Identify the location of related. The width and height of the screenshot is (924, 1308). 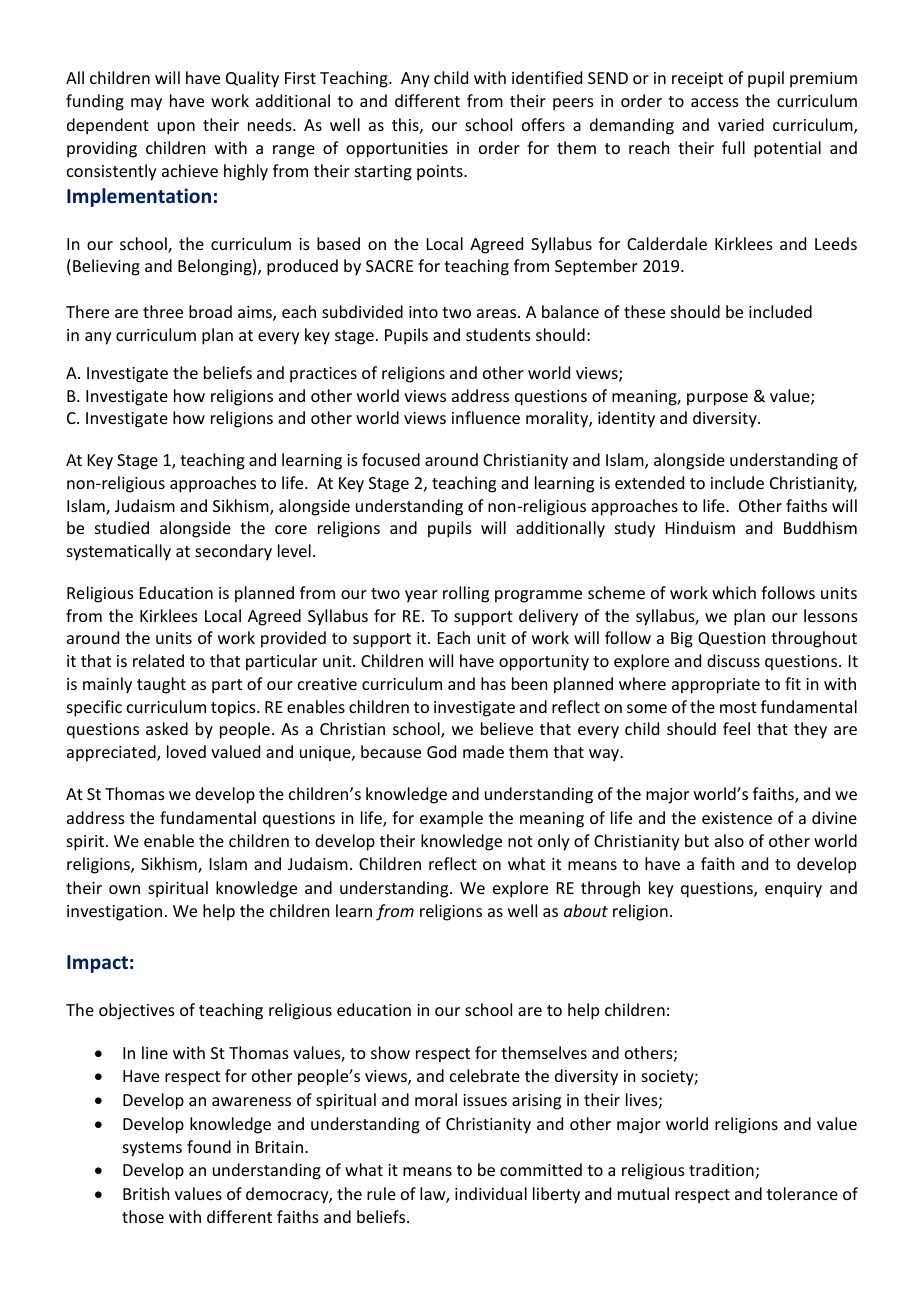
(158, 660).
